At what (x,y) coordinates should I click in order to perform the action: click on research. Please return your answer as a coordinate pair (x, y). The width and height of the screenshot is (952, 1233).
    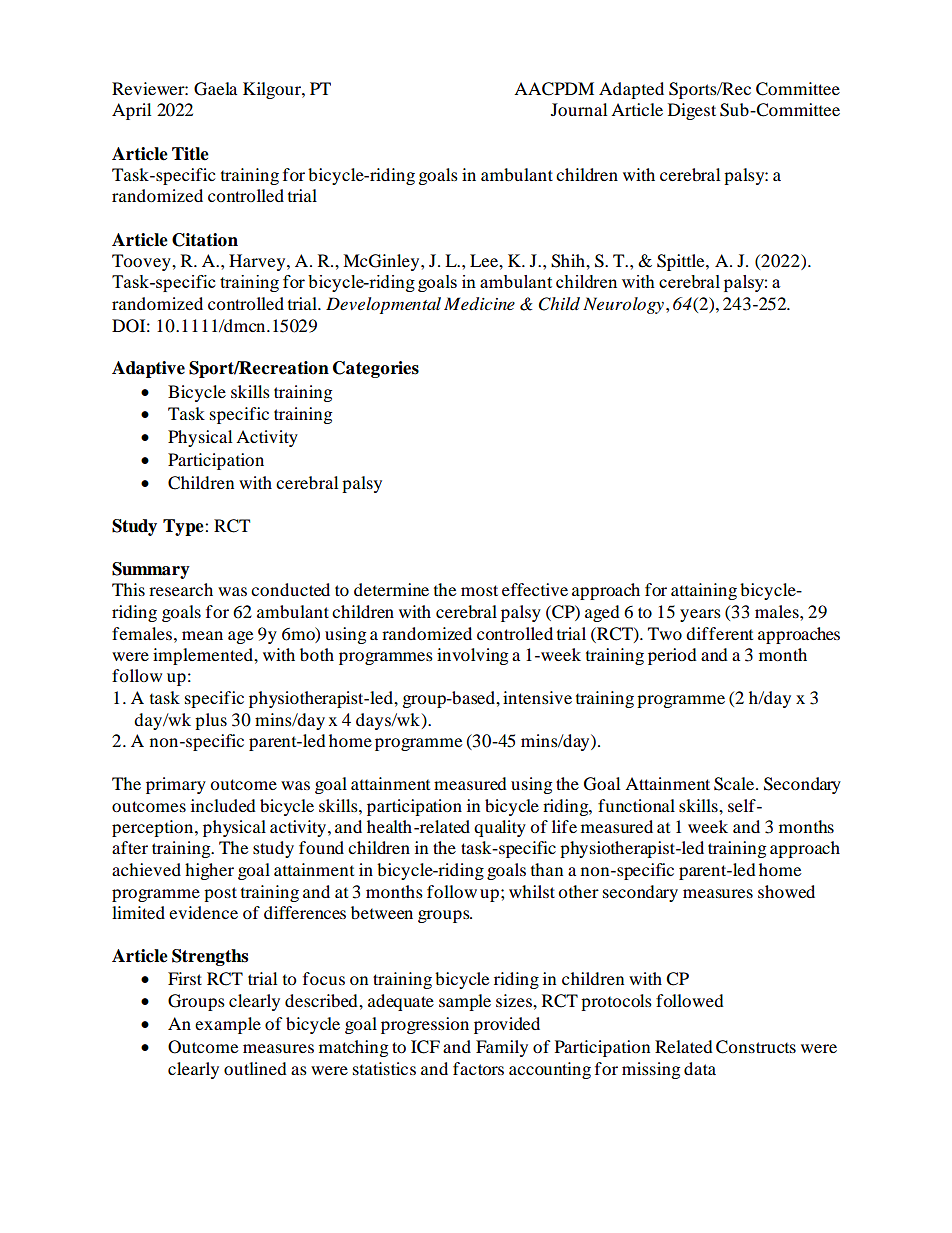
    Looking at the image, I should click on (181, 589).
